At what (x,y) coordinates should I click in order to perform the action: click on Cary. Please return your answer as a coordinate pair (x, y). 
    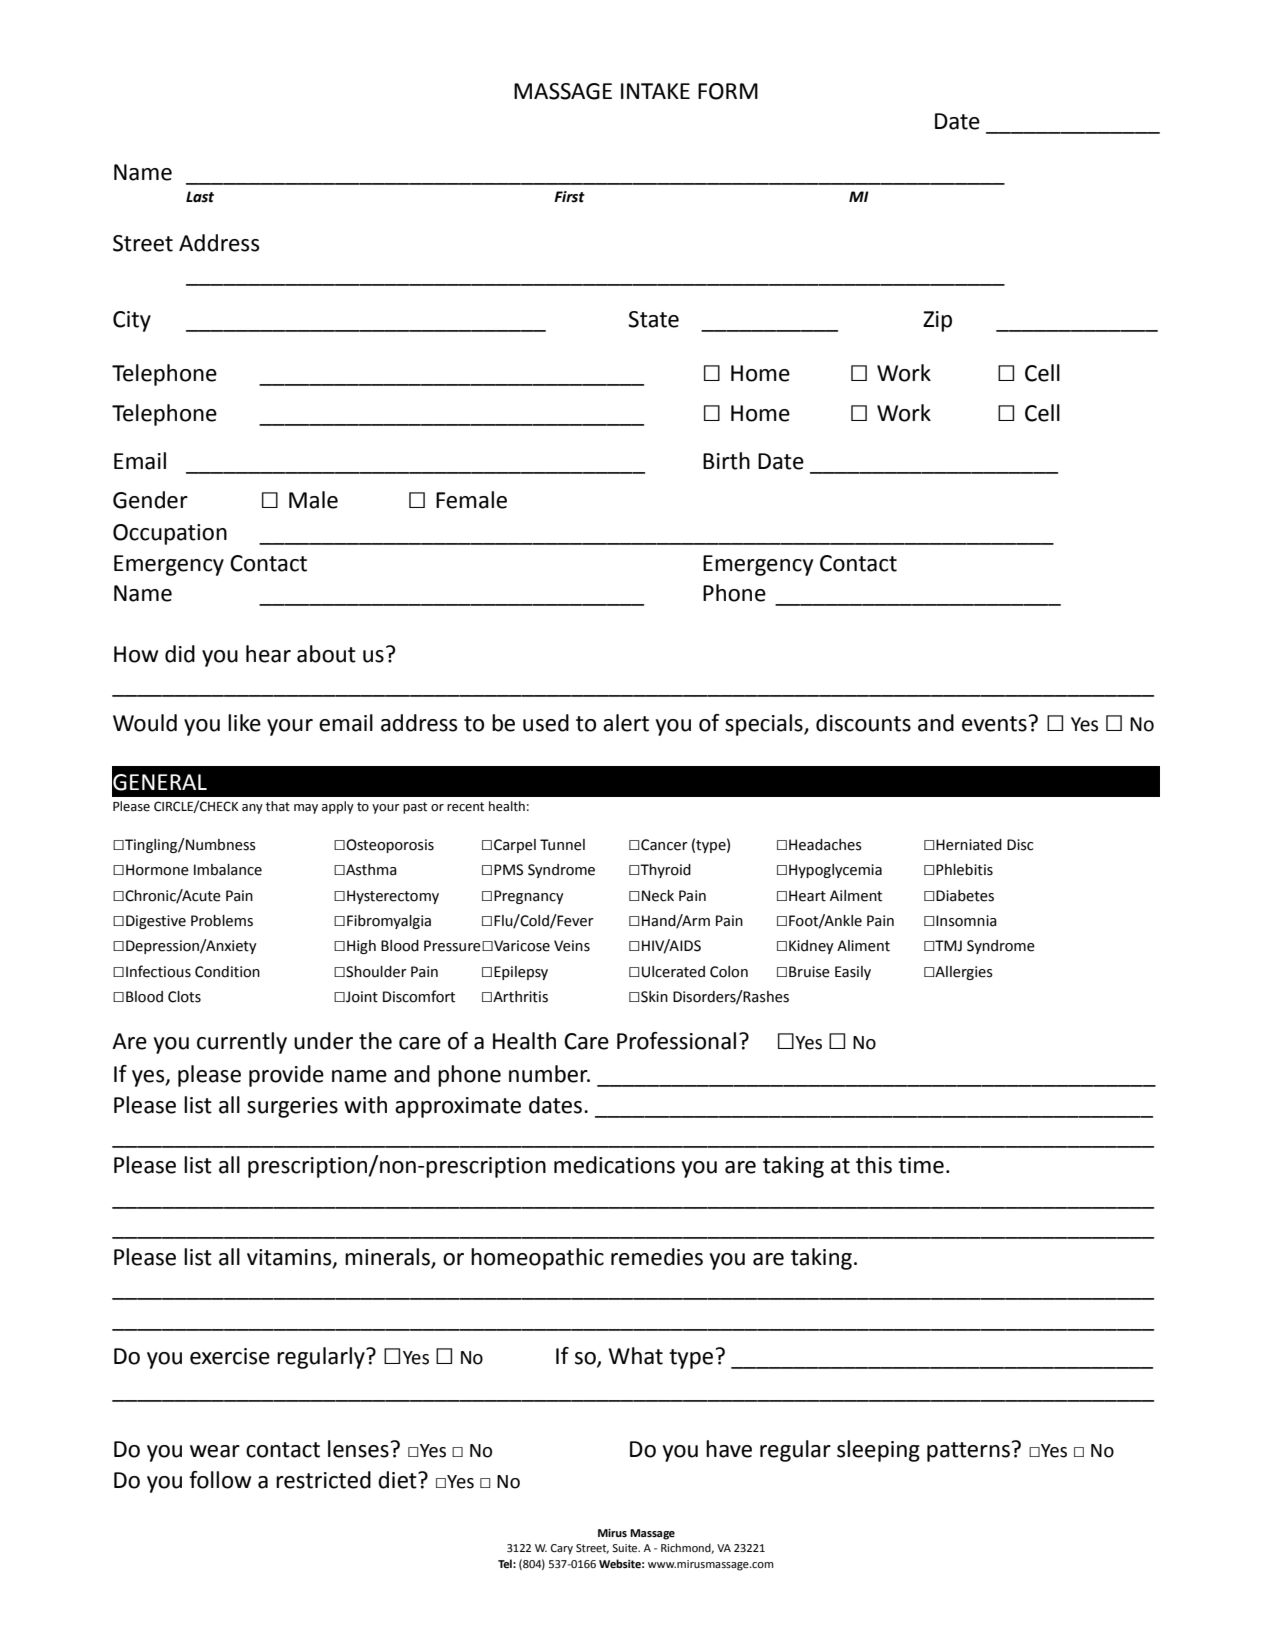
    Looking at the image, I should click on (562, 1549).
